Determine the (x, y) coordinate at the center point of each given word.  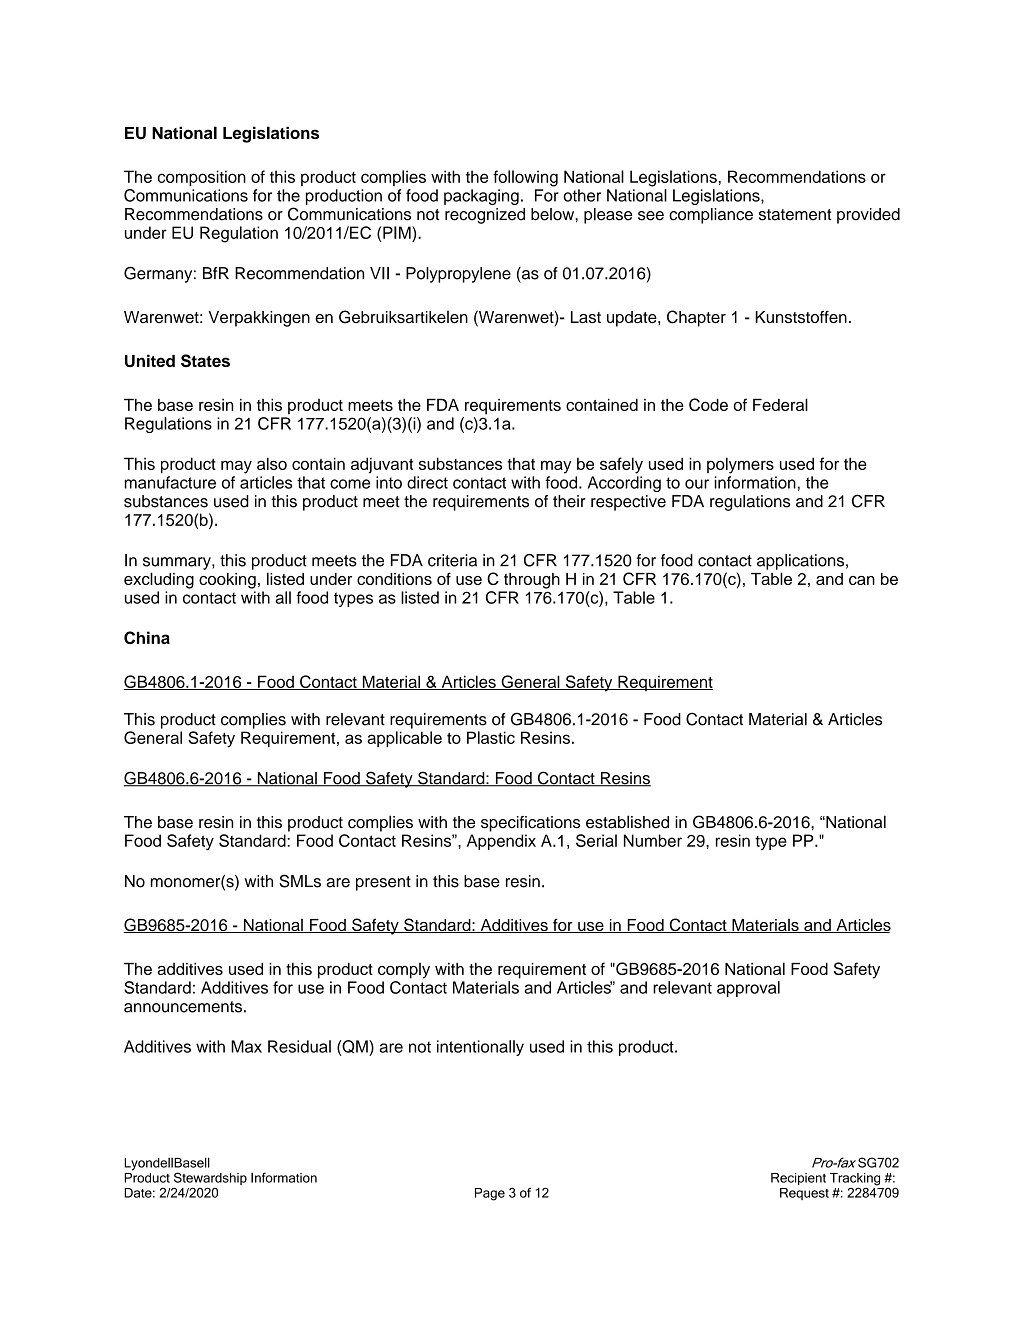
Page (490, 1194)
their (569, 501)
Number (653, 840)
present (383, 883)
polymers (740, 465)
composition (202, 178)
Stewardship (210, 1180)
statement (795, 215)
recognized (485, 216)
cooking (227, 581)
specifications (530, 824)
